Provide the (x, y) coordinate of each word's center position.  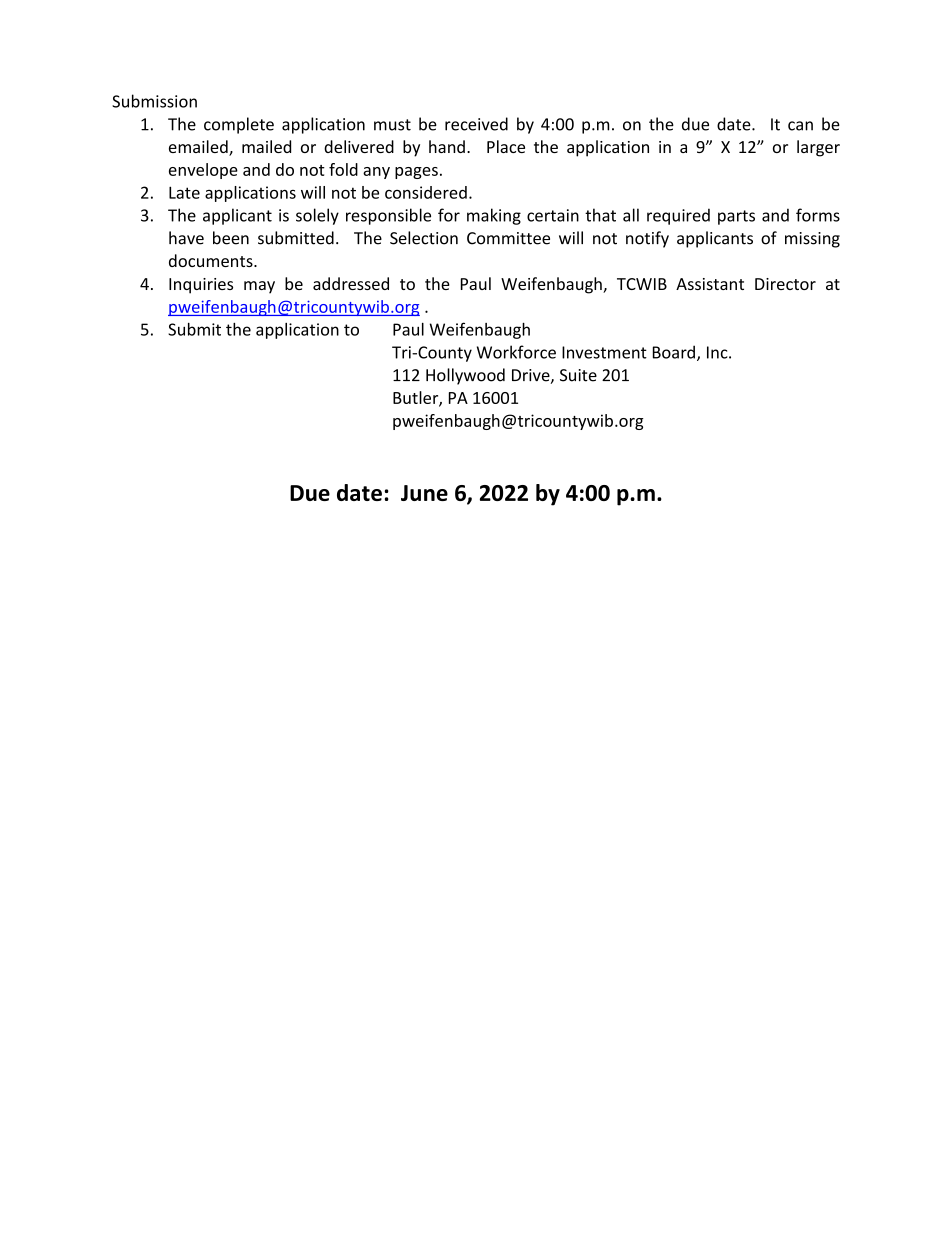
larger (818, 148)
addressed (351, 283)
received (476, 124)
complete (239, 125)
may (259, 287)
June (424, 493)
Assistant (710, 284)
